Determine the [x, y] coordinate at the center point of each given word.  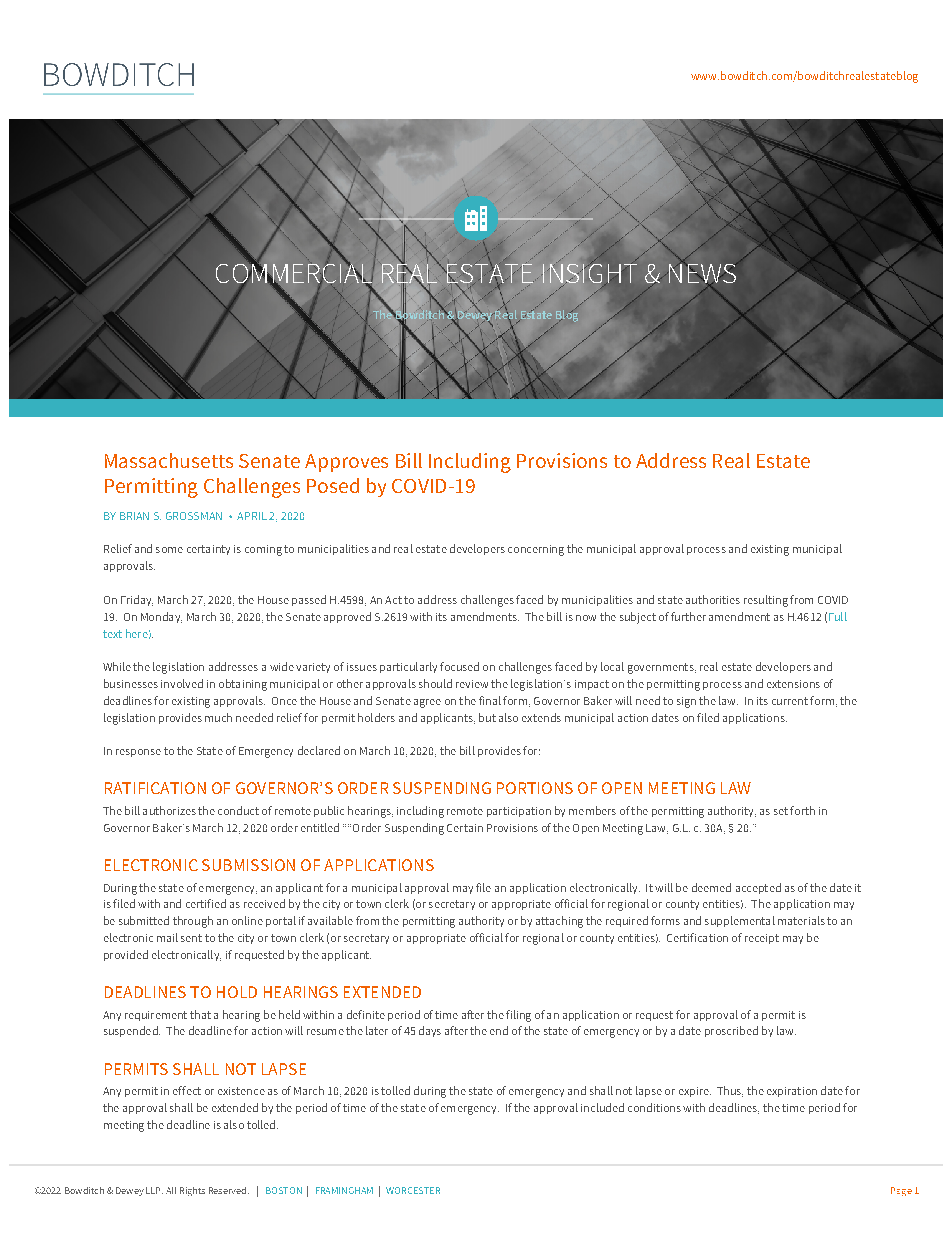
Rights [192, 1191]
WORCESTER [413, 1190]
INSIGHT [590, 273]
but [487, 717]
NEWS [703, 273]
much [218, 717]
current [790, 701]
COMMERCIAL [294, 273]
